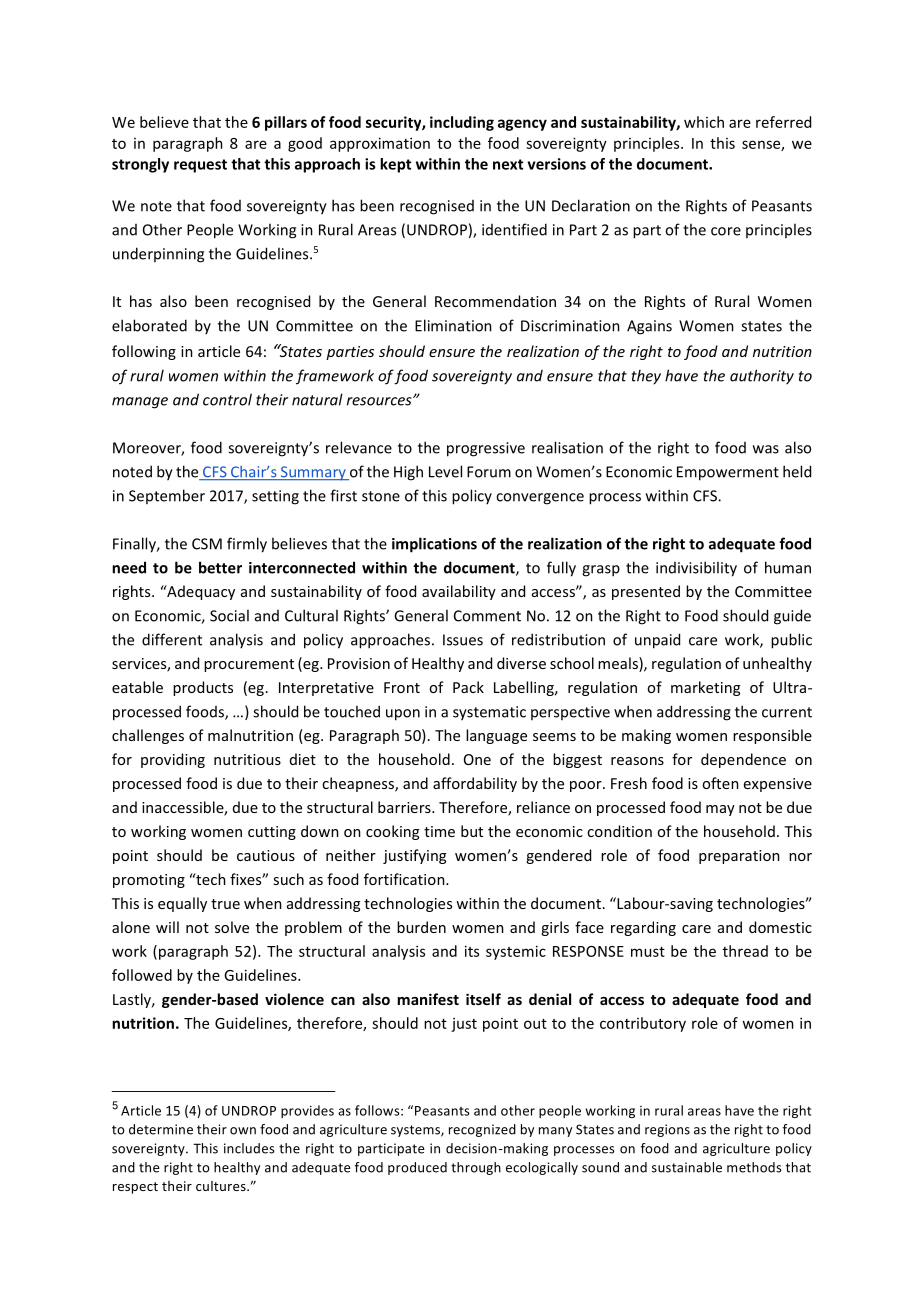 The image size is (924, 1307). What do you see at coordinates (762, 377) in the image?
I see `authority` at bounding box center [762, 377].
